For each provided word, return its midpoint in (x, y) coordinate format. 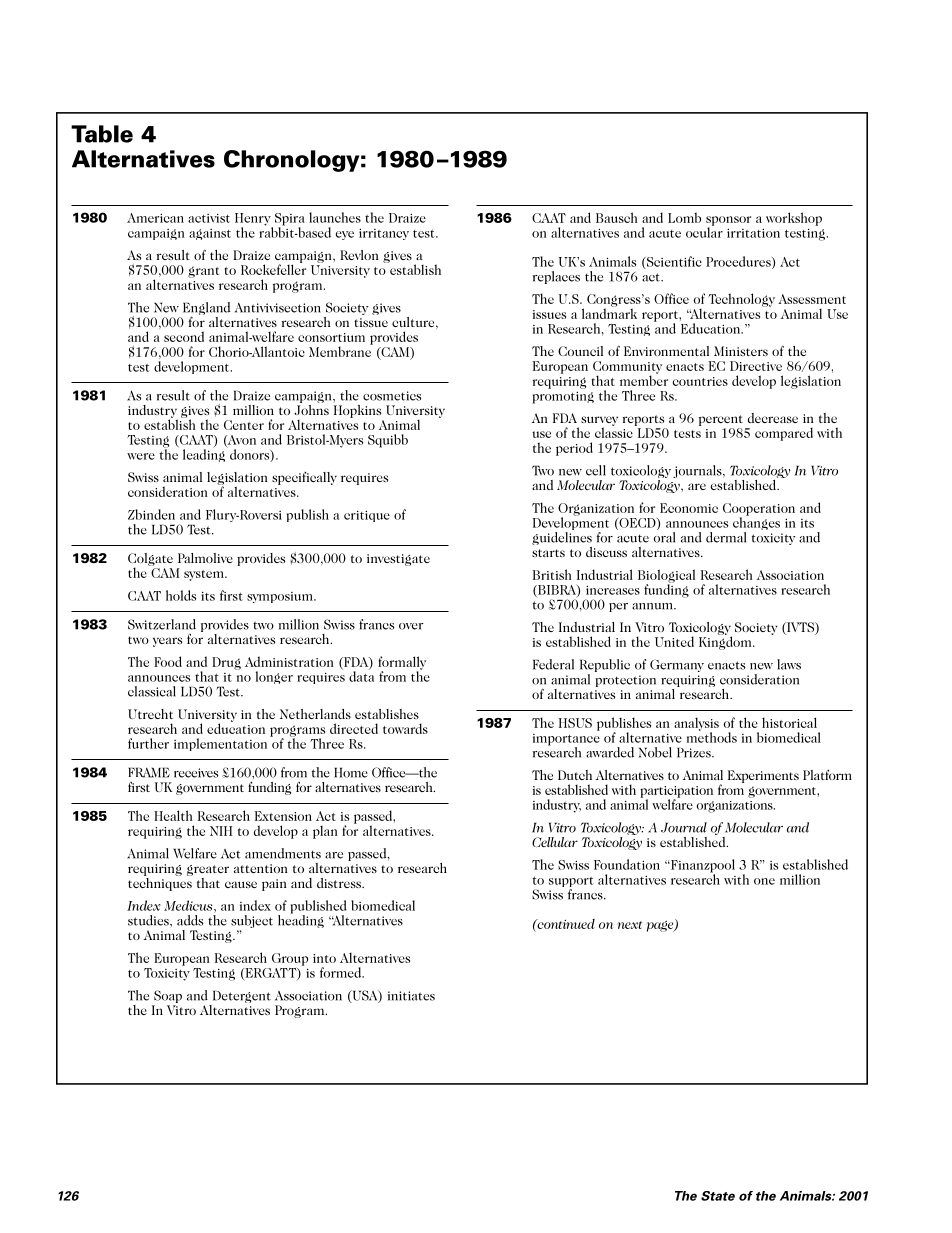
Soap (168, 996)
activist (209, 218)
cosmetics (392, 396)
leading (204, 454)
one (764, 881)
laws (789, 664)
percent (721, 420)
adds (190, 920)
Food (168, 661)
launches (335, 217)
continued (565, 924)
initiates (411, 996)
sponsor (728, 222)
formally (402, 664)
